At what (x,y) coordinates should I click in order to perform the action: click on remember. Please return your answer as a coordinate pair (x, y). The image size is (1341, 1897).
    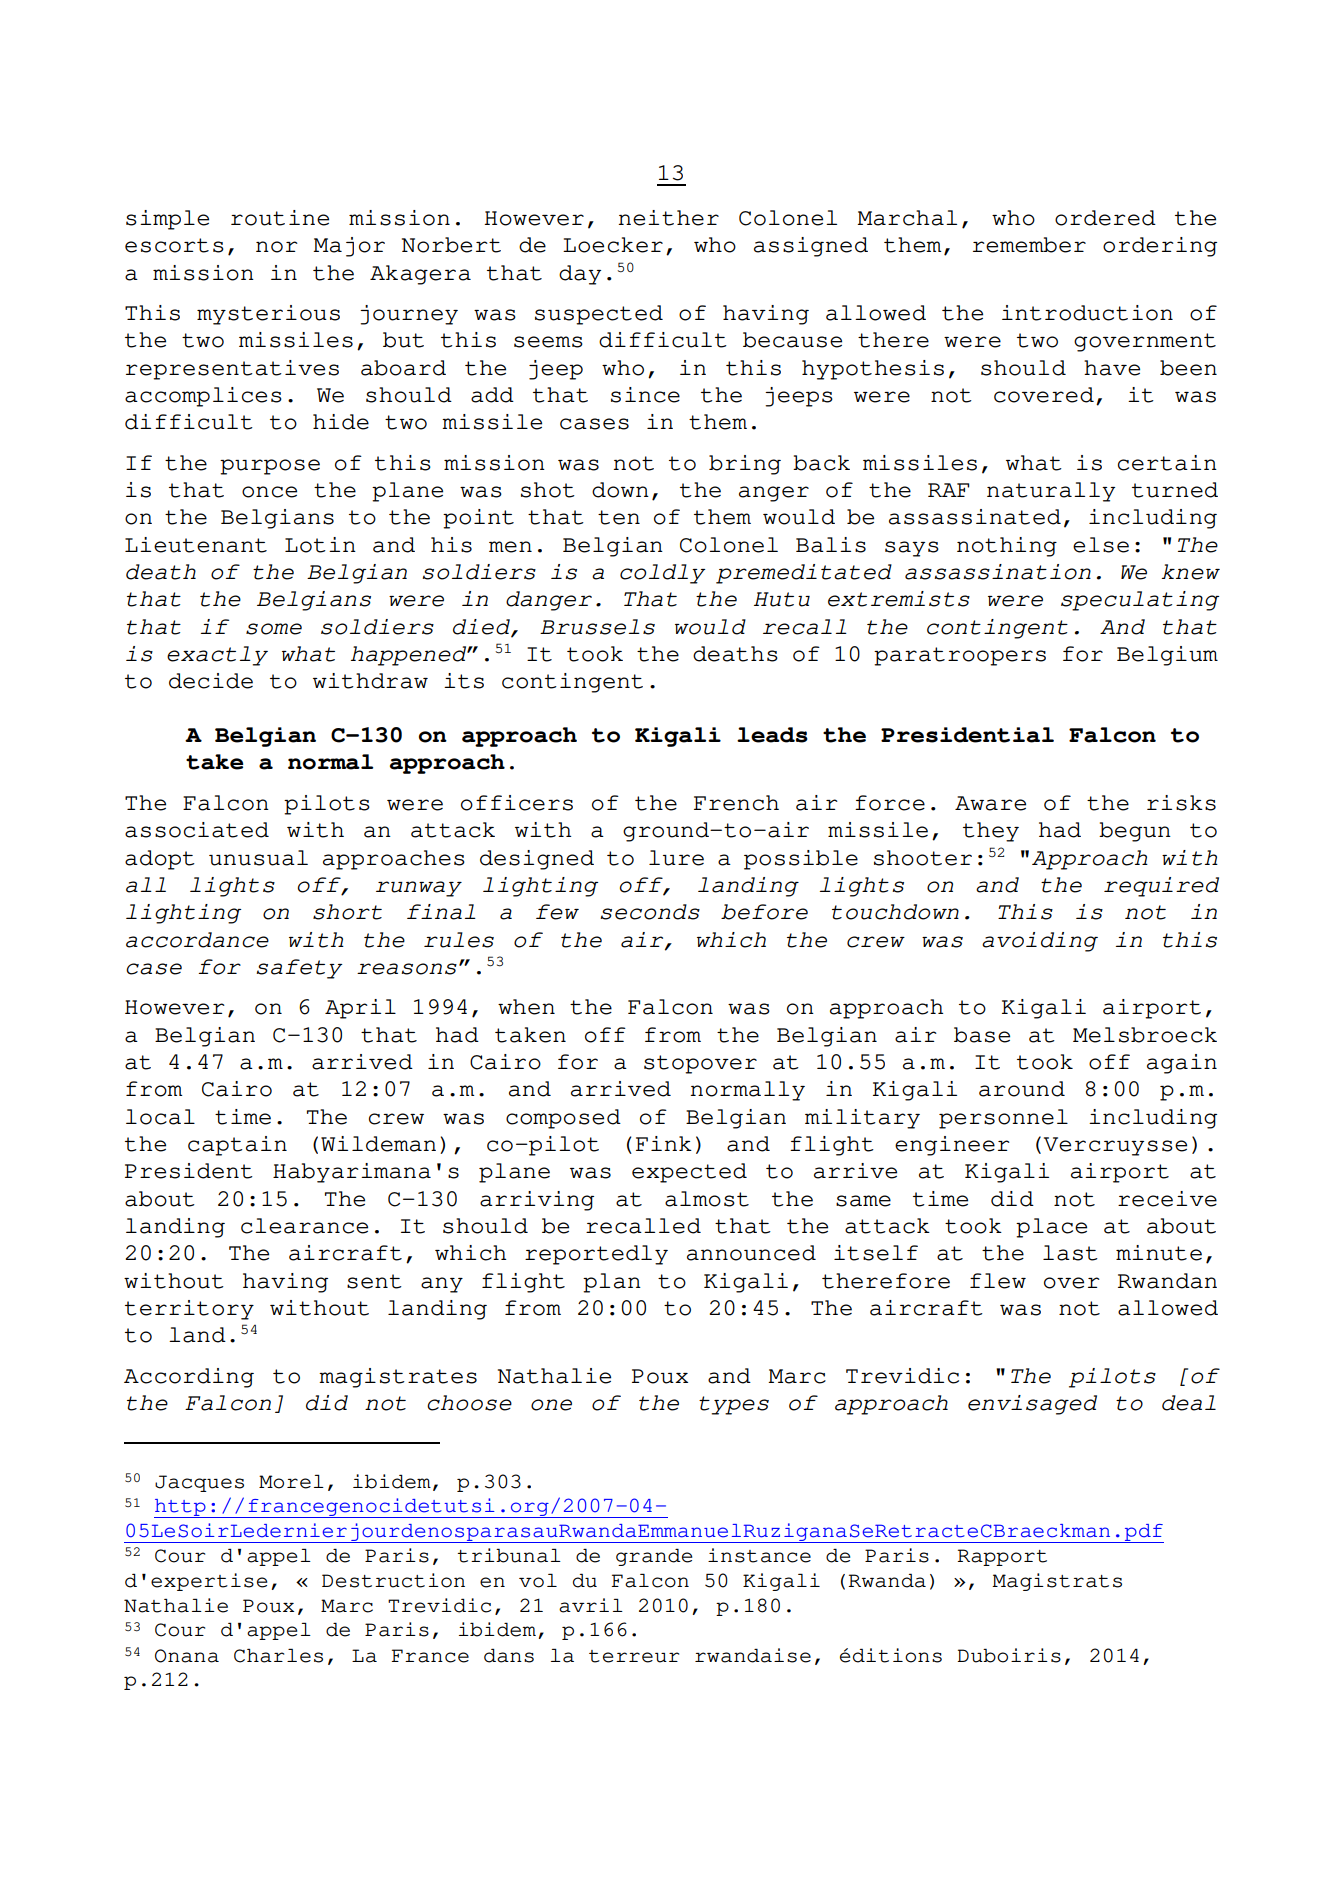
    Looking at the image, I should click on (1029, 245).
